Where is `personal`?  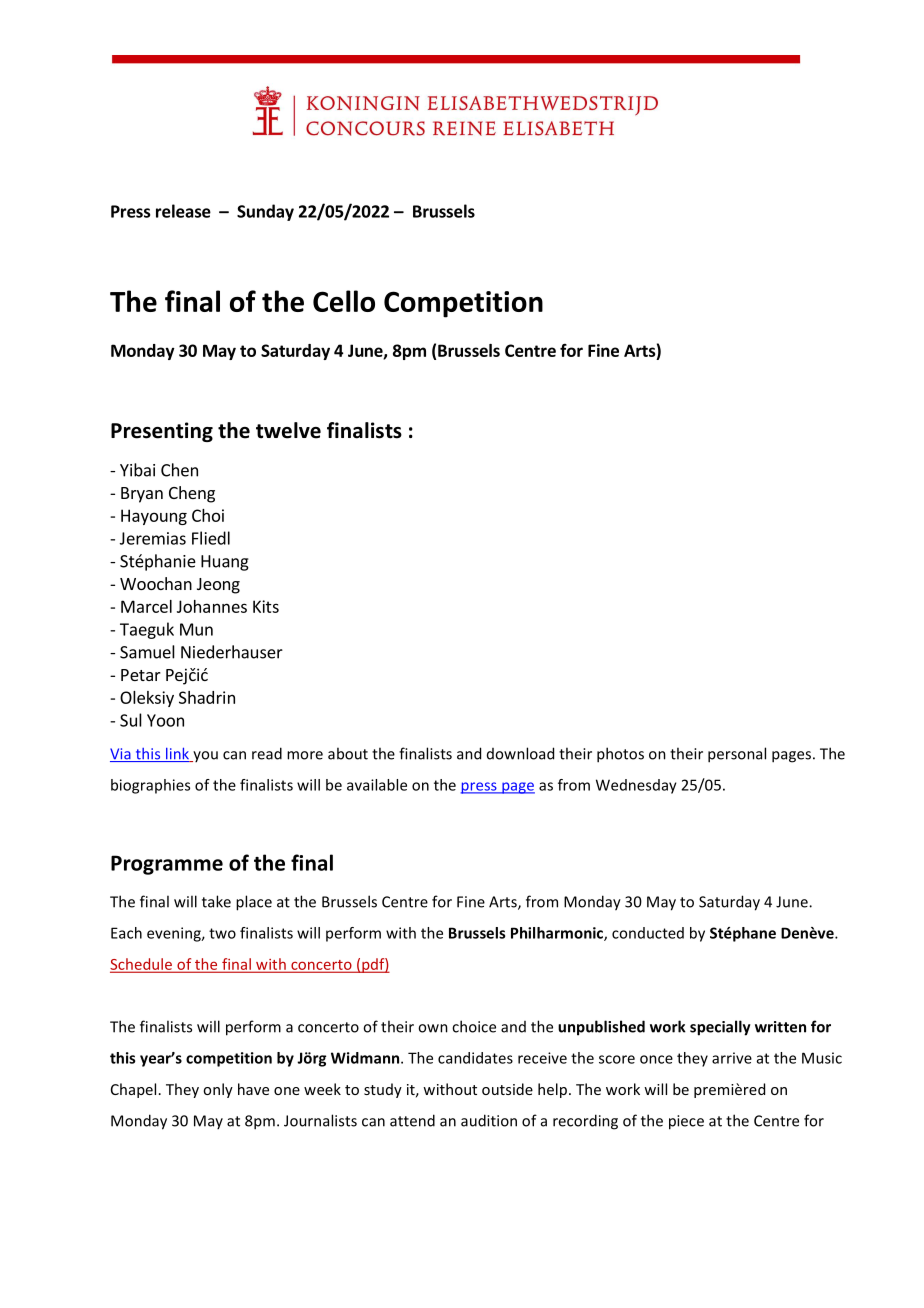 personal is located at coordinates (737, 755).
